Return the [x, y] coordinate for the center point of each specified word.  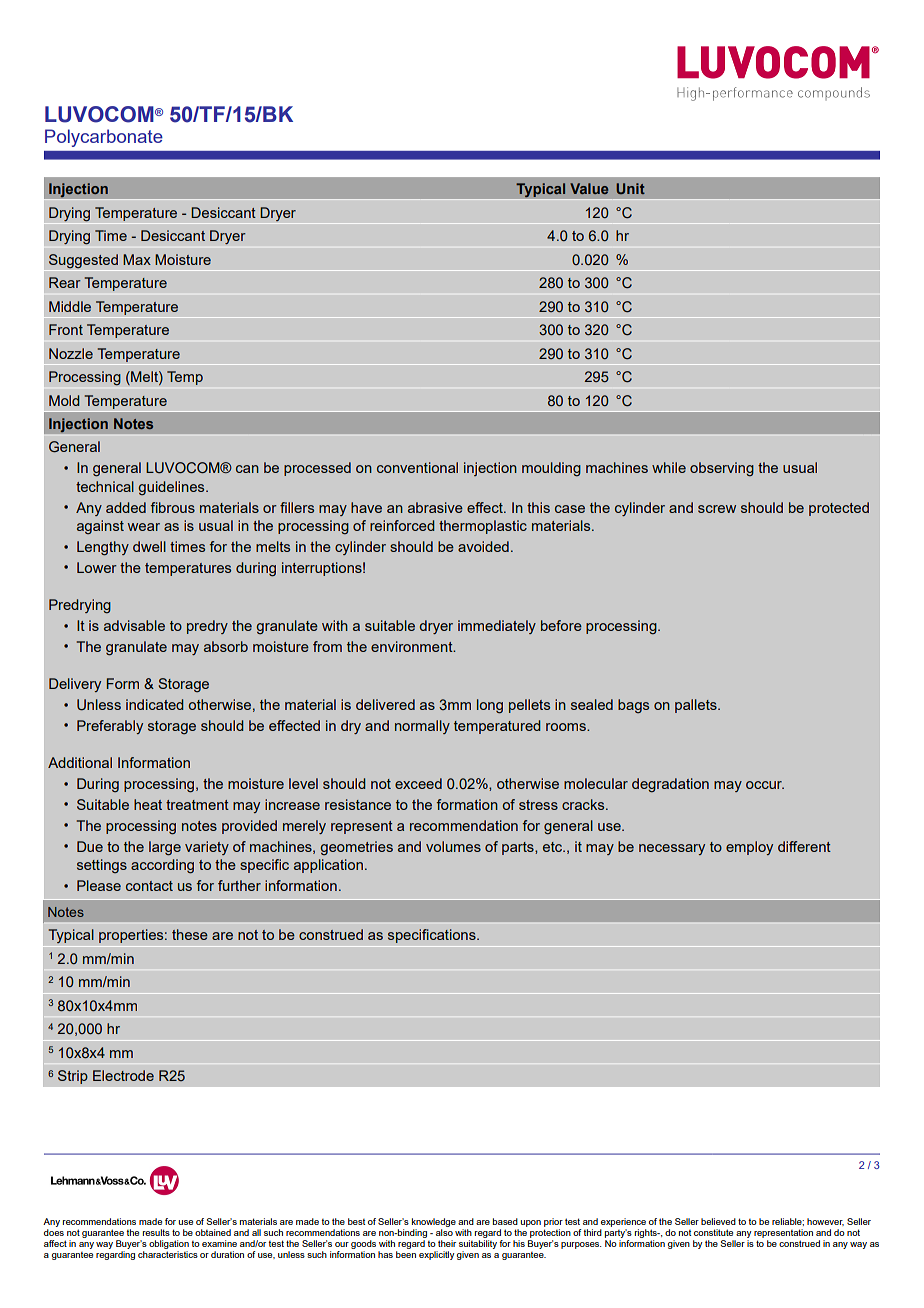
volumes [453, 846]
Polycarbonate [104, 138]
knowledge [434, 1222]
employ [749, 848]
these [190, 934]
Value [589, 188]
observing [722, 469]
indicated [155, 704]
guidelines [172, 488]
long [490, 706]
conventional [417, 467]
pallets [697, 706]
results [156, 1232]
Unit [630, 188]
